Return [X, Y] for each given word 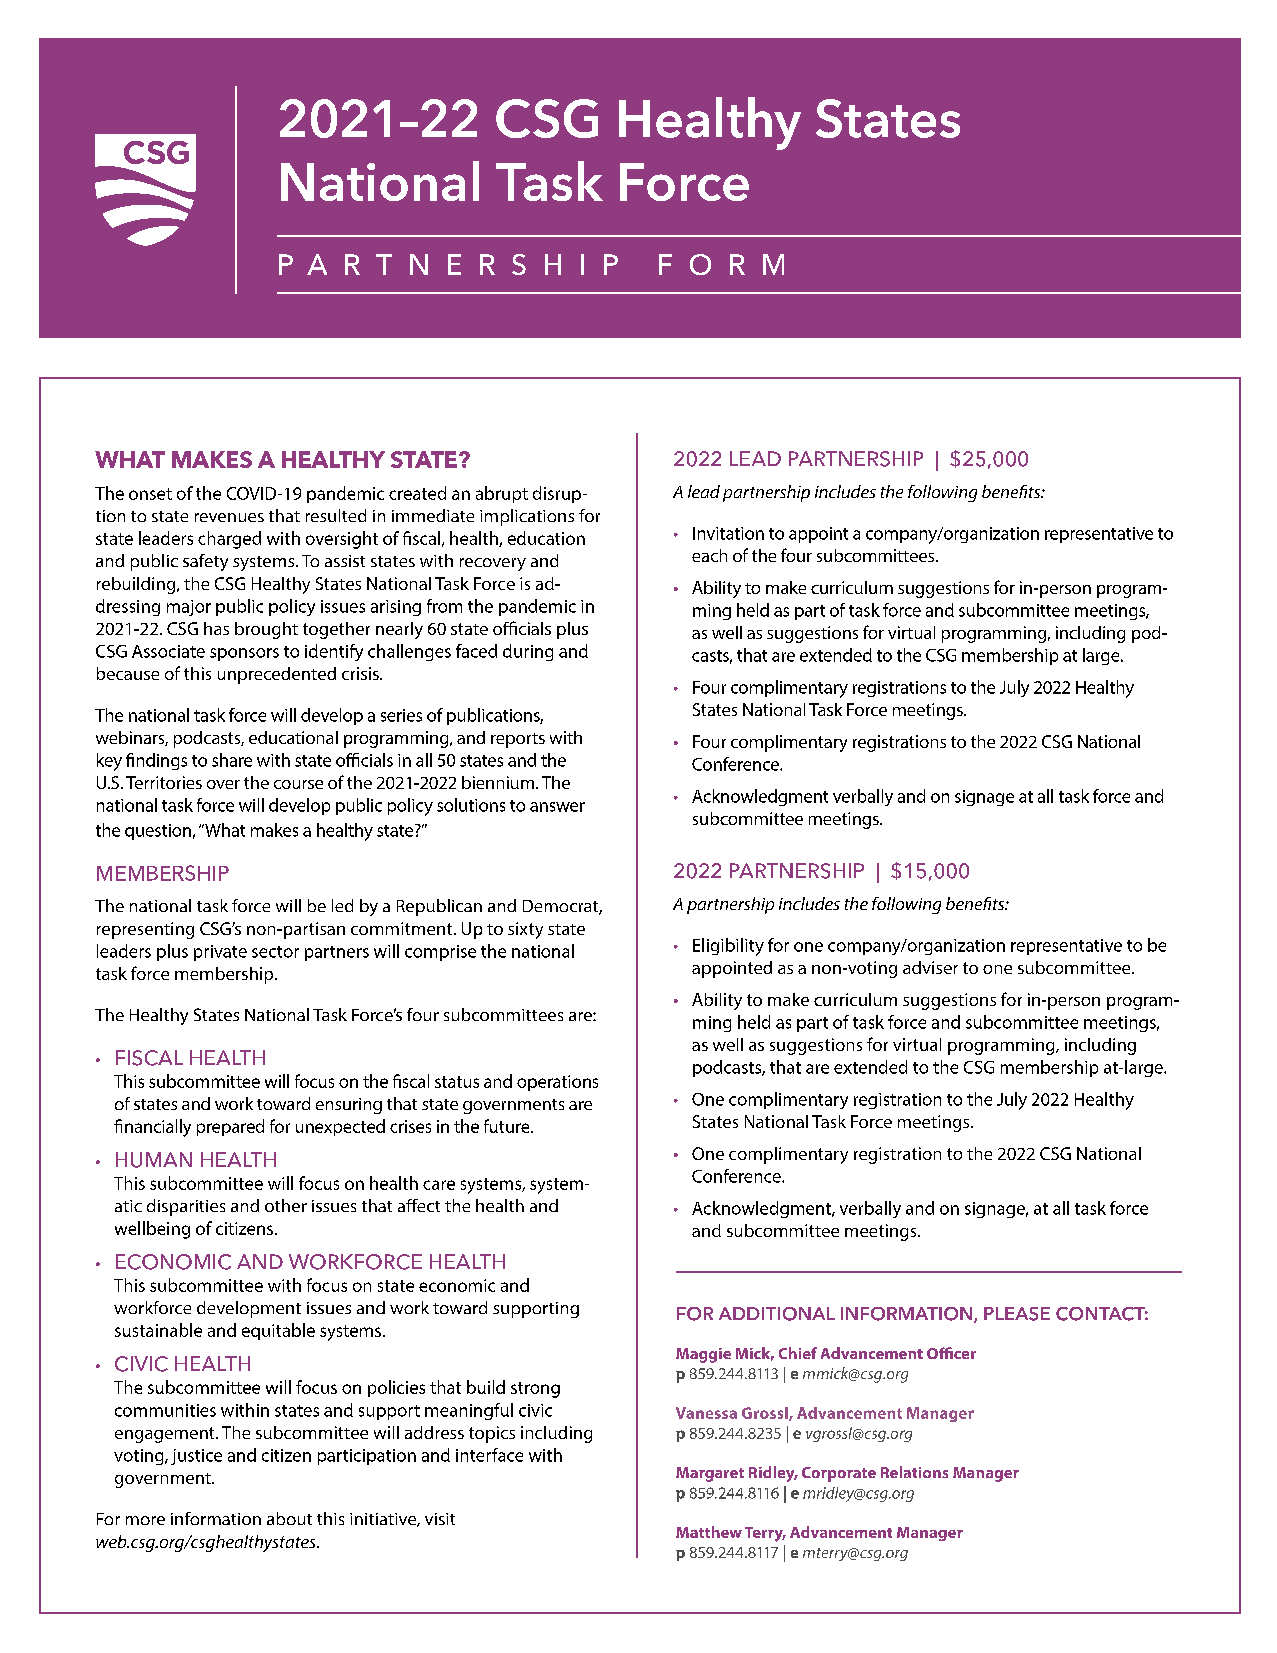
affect [419, 1205]
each [709, 555]
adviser [930, 967]
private [220, 953]
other [286, 1205]
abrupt [502, 494]
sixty [525, 930]
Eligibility [728, 947]
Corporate [839, 1474]
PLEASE [1017, 1314]
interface [489, 1455]
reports [518, 740]
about [289, 1518]
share [232, 760]
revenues [229, 517]
